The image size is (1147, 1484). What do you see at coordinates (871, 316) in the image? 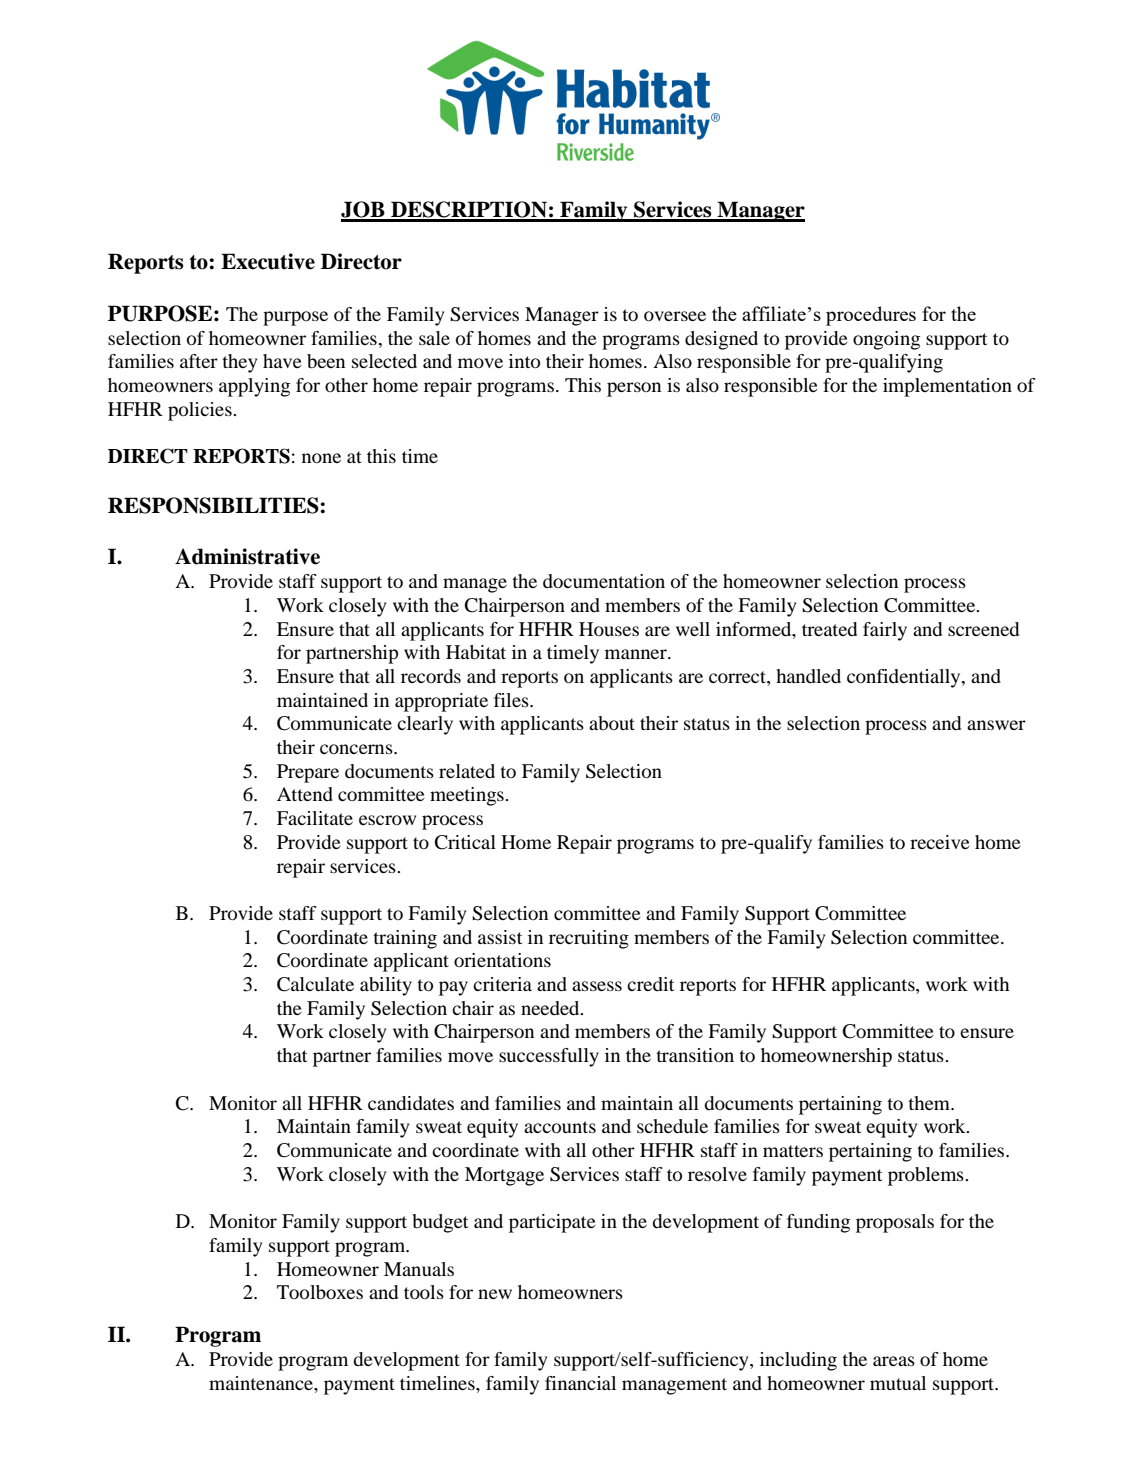
I see `procedures` at bounding box center [871, 316].
